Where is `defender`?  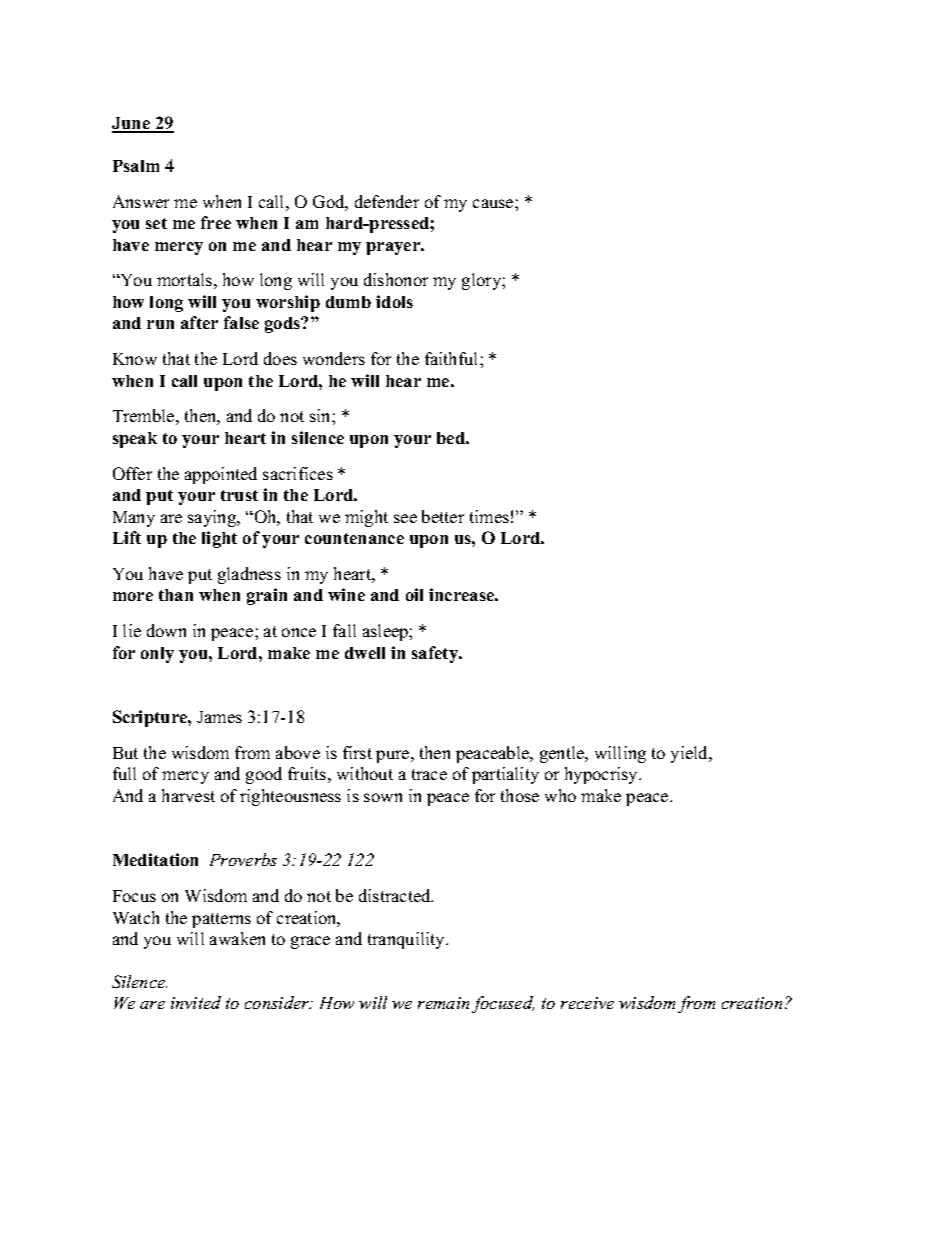 defender is located at coordinates (387, 201).
